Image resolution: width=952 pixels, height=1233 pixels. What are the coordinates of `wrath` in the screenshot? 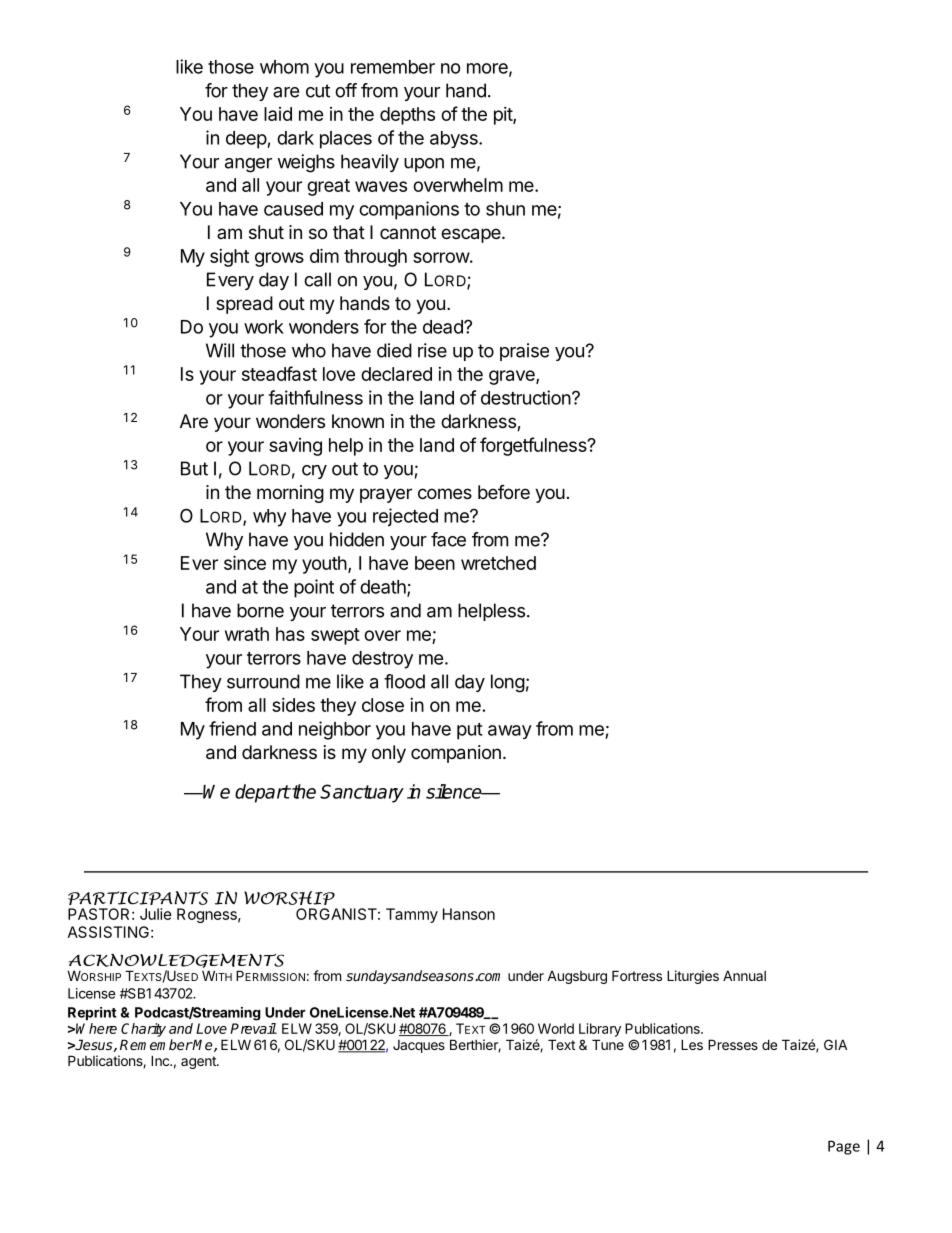 It's located at (247, 634).
